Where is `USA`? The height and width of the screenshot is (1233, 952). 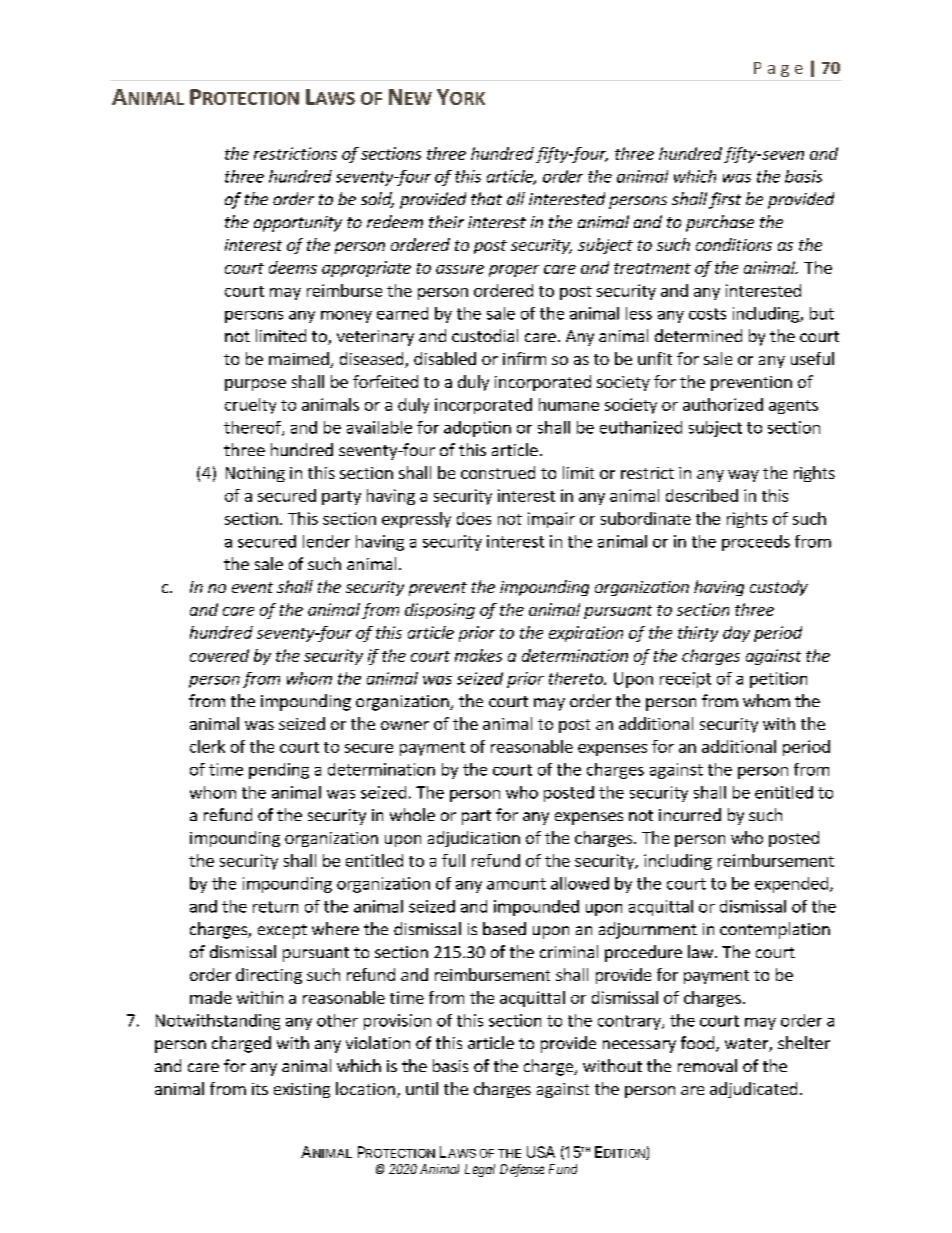
USA is located at coordinates (541, 1152).
